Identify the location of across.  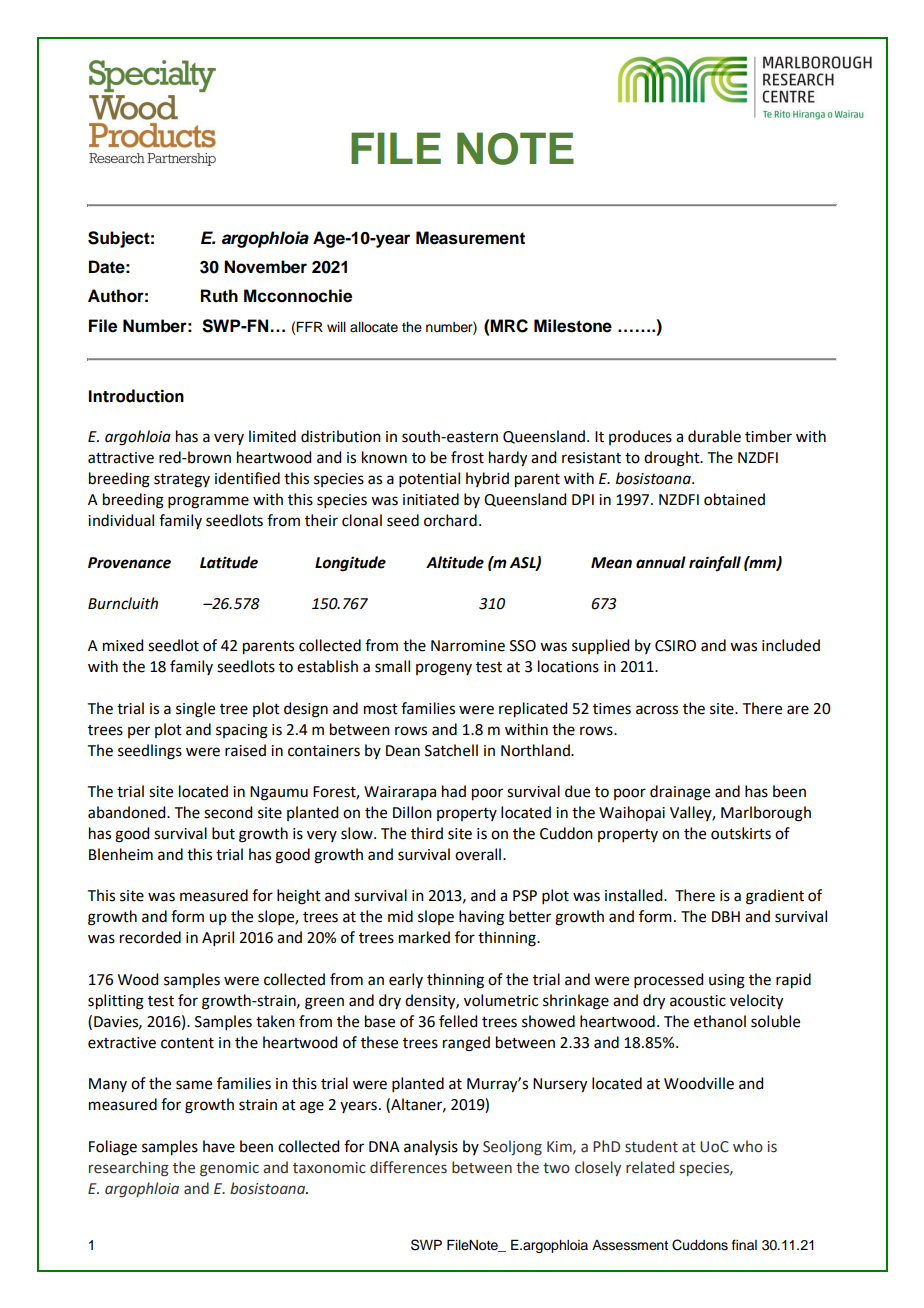
(657, 710).
